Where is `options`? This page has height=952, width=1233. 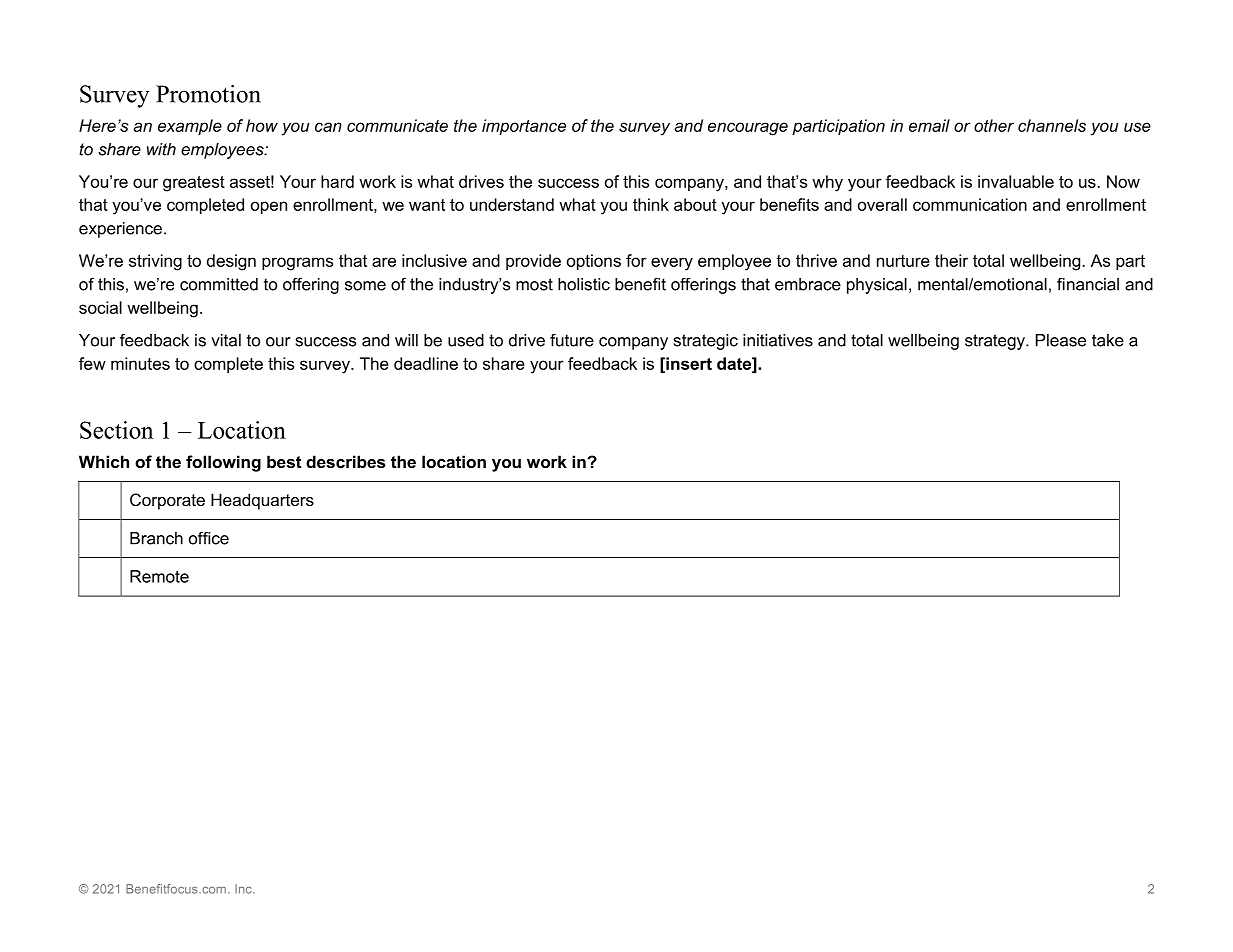 options is located at coordinates (594, 262).
